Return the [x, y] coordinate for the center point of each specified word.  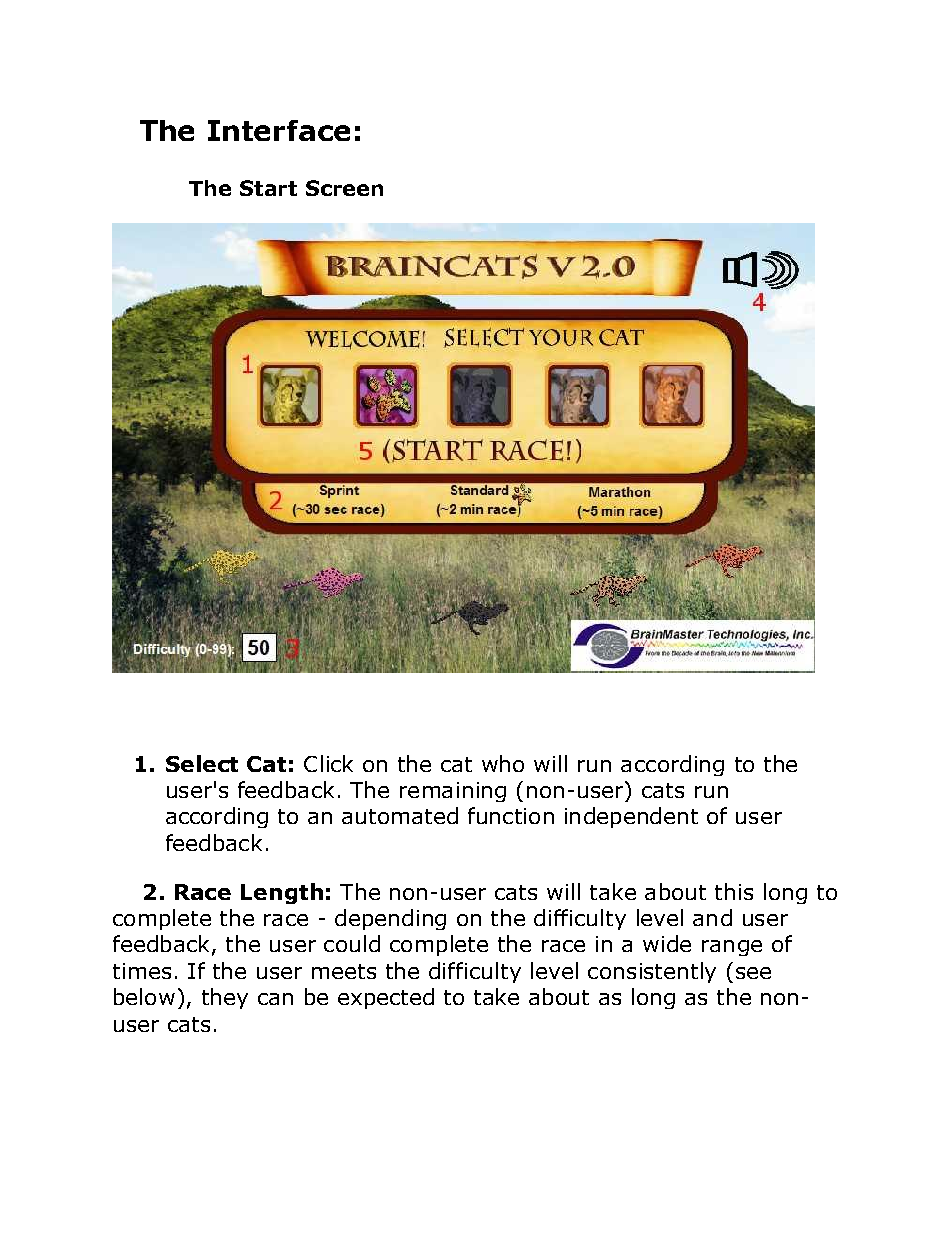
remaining [453, 792]
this [734, 891]
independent [631, 817]
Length [282, 893]
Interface [279, 130]
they [225, 998]
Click [328, 763]
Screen [344, 188]
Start [268, 188]
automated [400, 815]
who [503, 763]
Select [202, 763]
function [511, 815]
